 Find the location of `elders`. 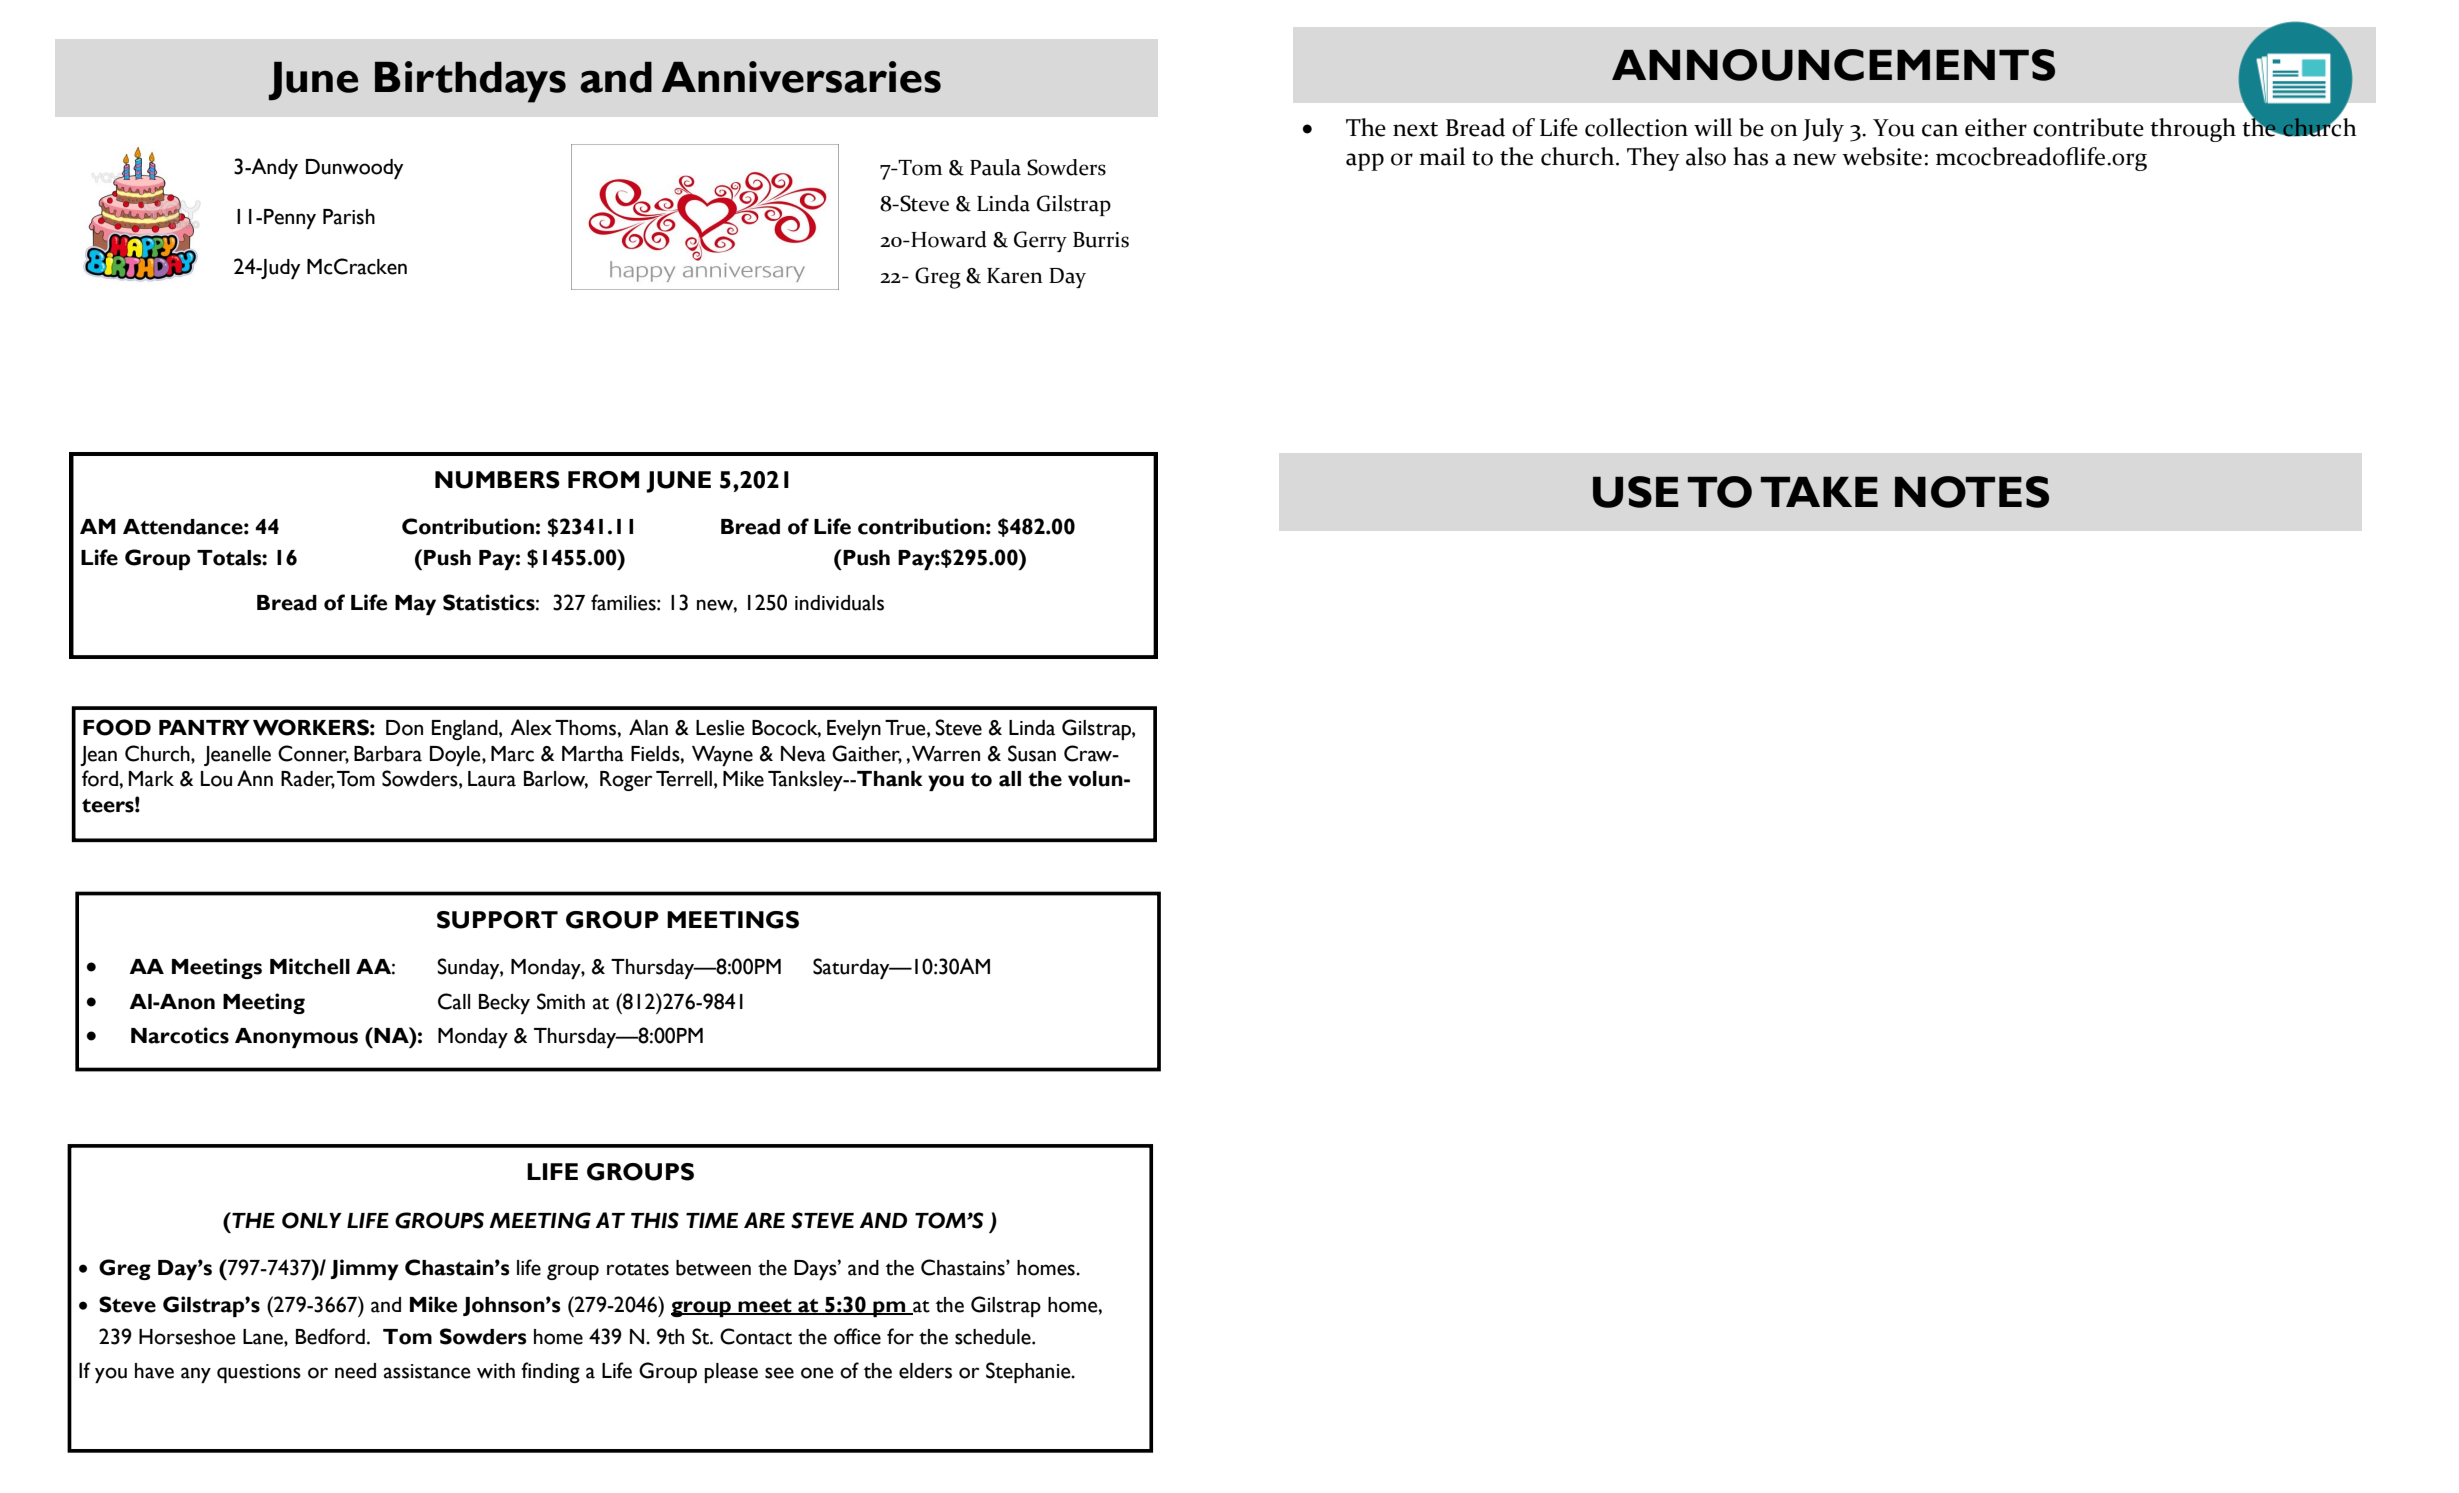

elders is located at coordinates (925, 1371).
